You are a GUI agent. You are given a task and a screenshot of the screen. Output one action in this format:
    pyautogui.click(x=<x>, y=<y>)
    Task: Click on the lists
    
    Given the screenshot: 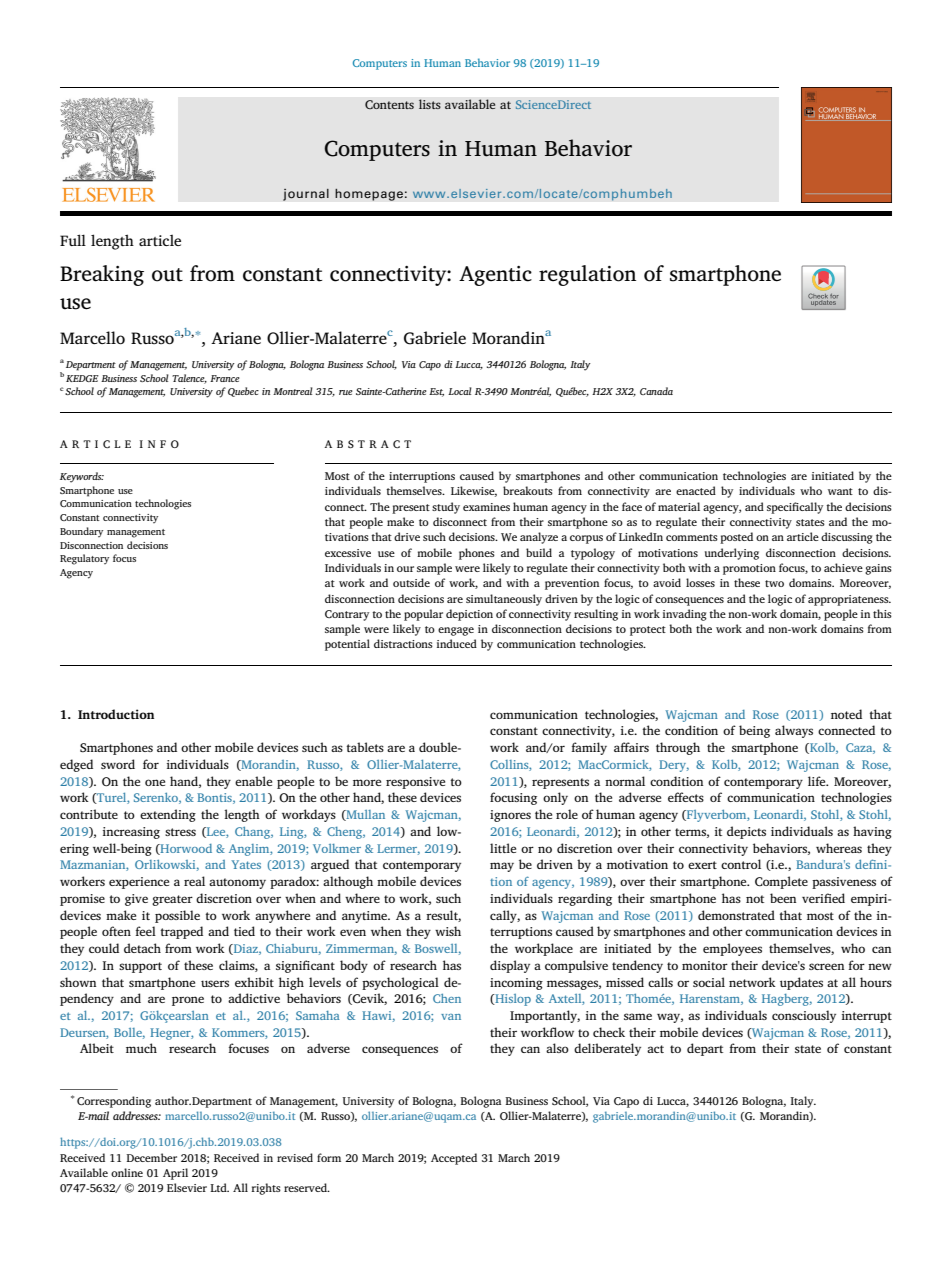 What is the action you would take?
    pyautogui.click(x=430, y=104)
